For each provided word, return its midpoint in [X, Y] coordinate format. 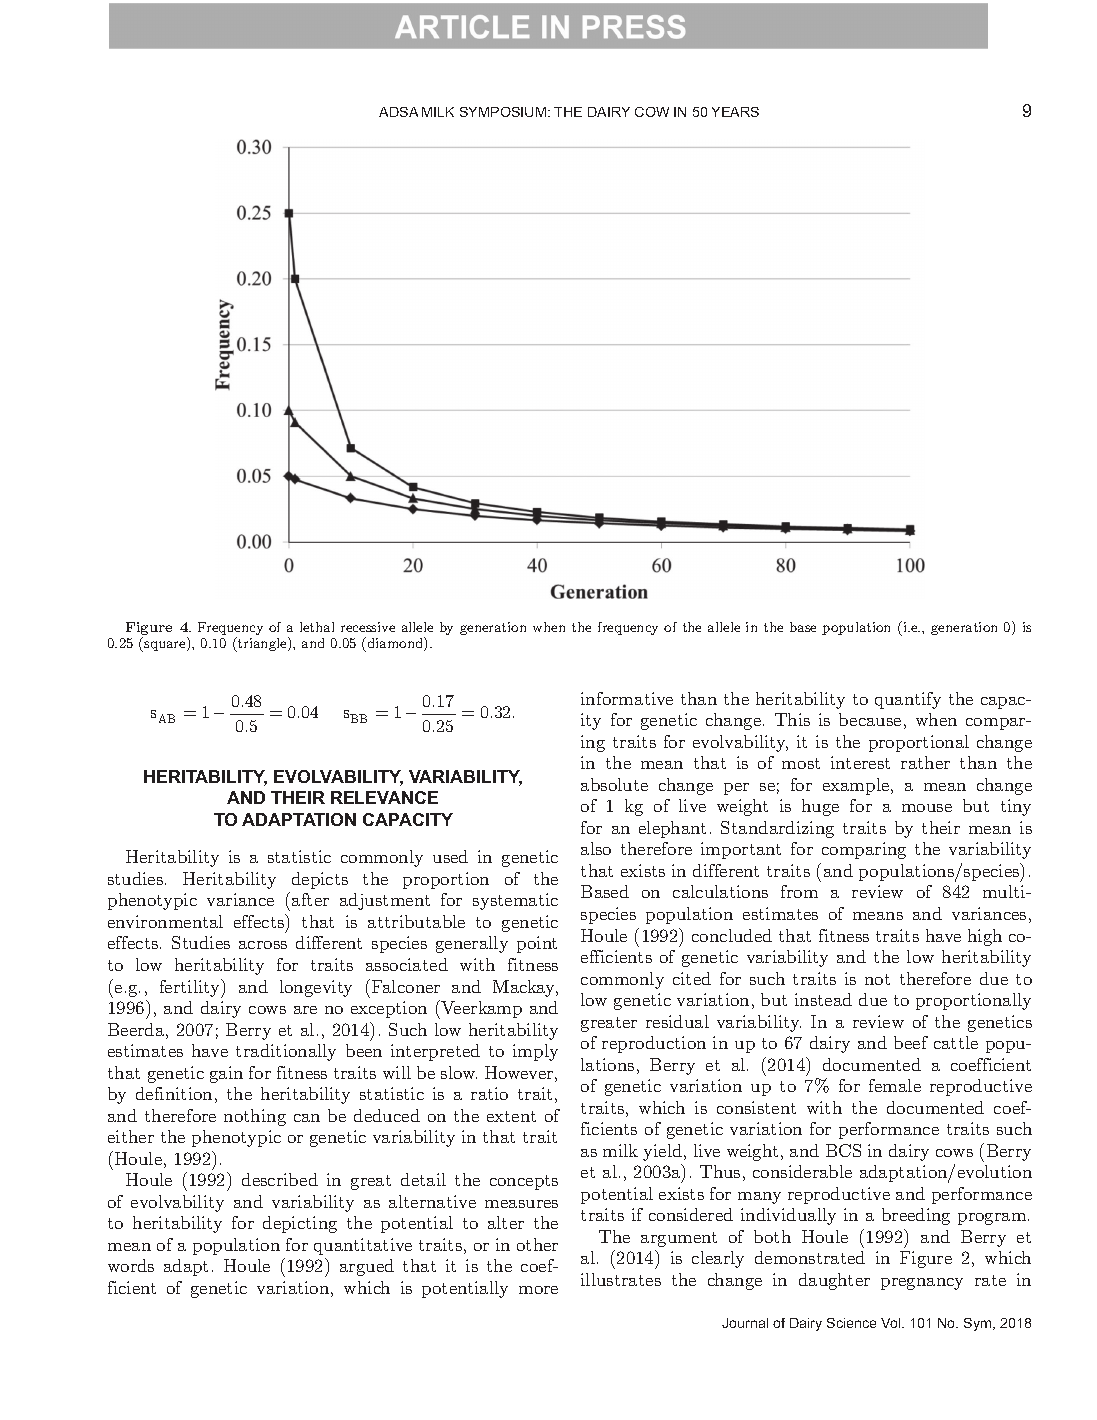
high [985, 937]
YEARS [735, 112]
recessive [368, 627]
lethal [317, 627]
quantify [908, 700]
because [870, 719]
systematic [515, 901]
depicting [300, 1224]
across [263, 945]
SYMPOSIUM [503, 112]
